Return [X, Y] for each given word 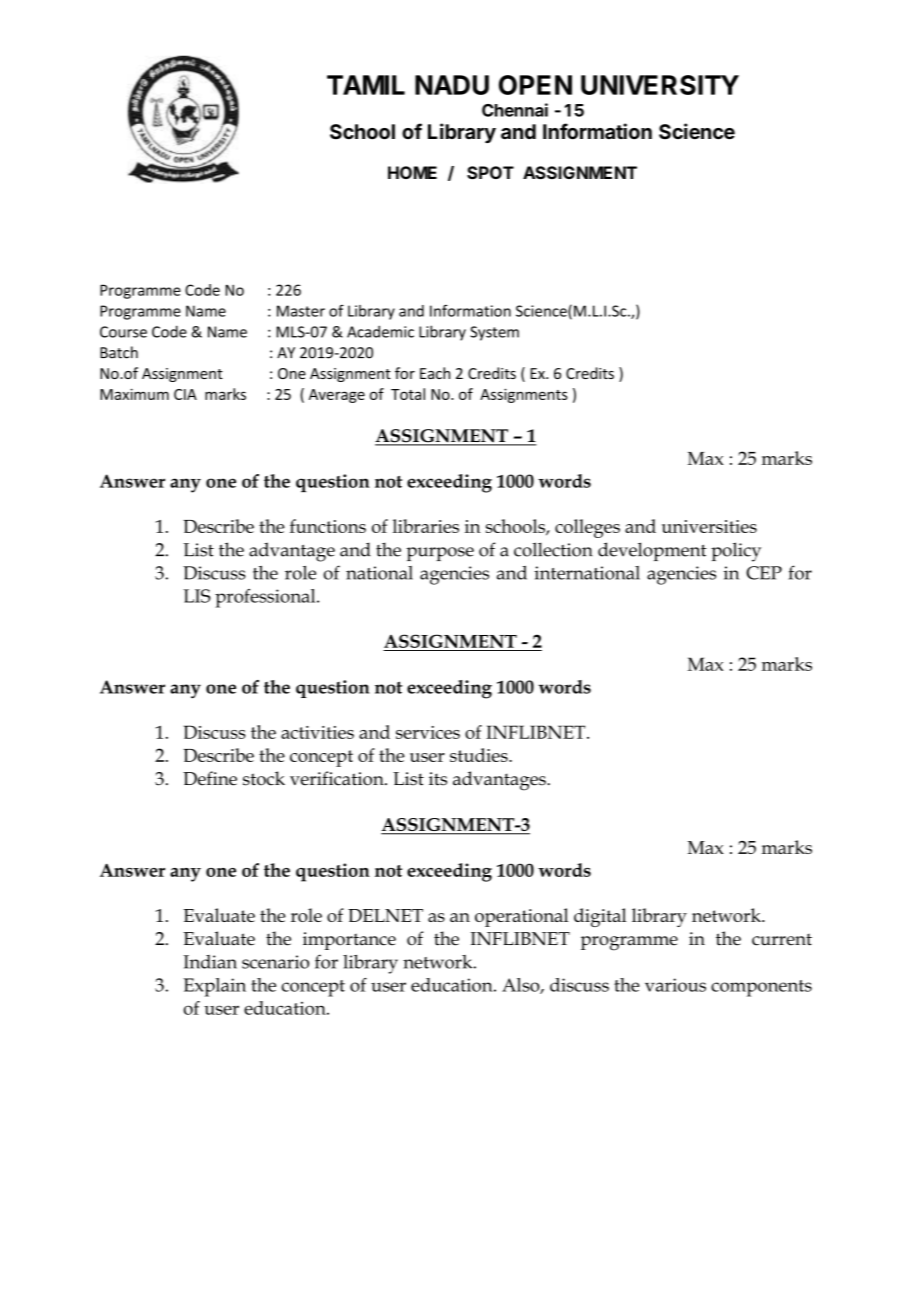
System [494, 333]
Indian [210, 962]
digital [600, 917]
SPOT [490, 172]
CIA [185, 394]
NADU [452, 85]
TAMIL [366, 85]
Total [408, 394]
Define [210, 778]
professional [266, 598]
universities [709, 526]
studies [480, 755]
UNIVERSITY [660, 85]
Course [123, 332]
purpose [440, 554]
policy [736, 552]
